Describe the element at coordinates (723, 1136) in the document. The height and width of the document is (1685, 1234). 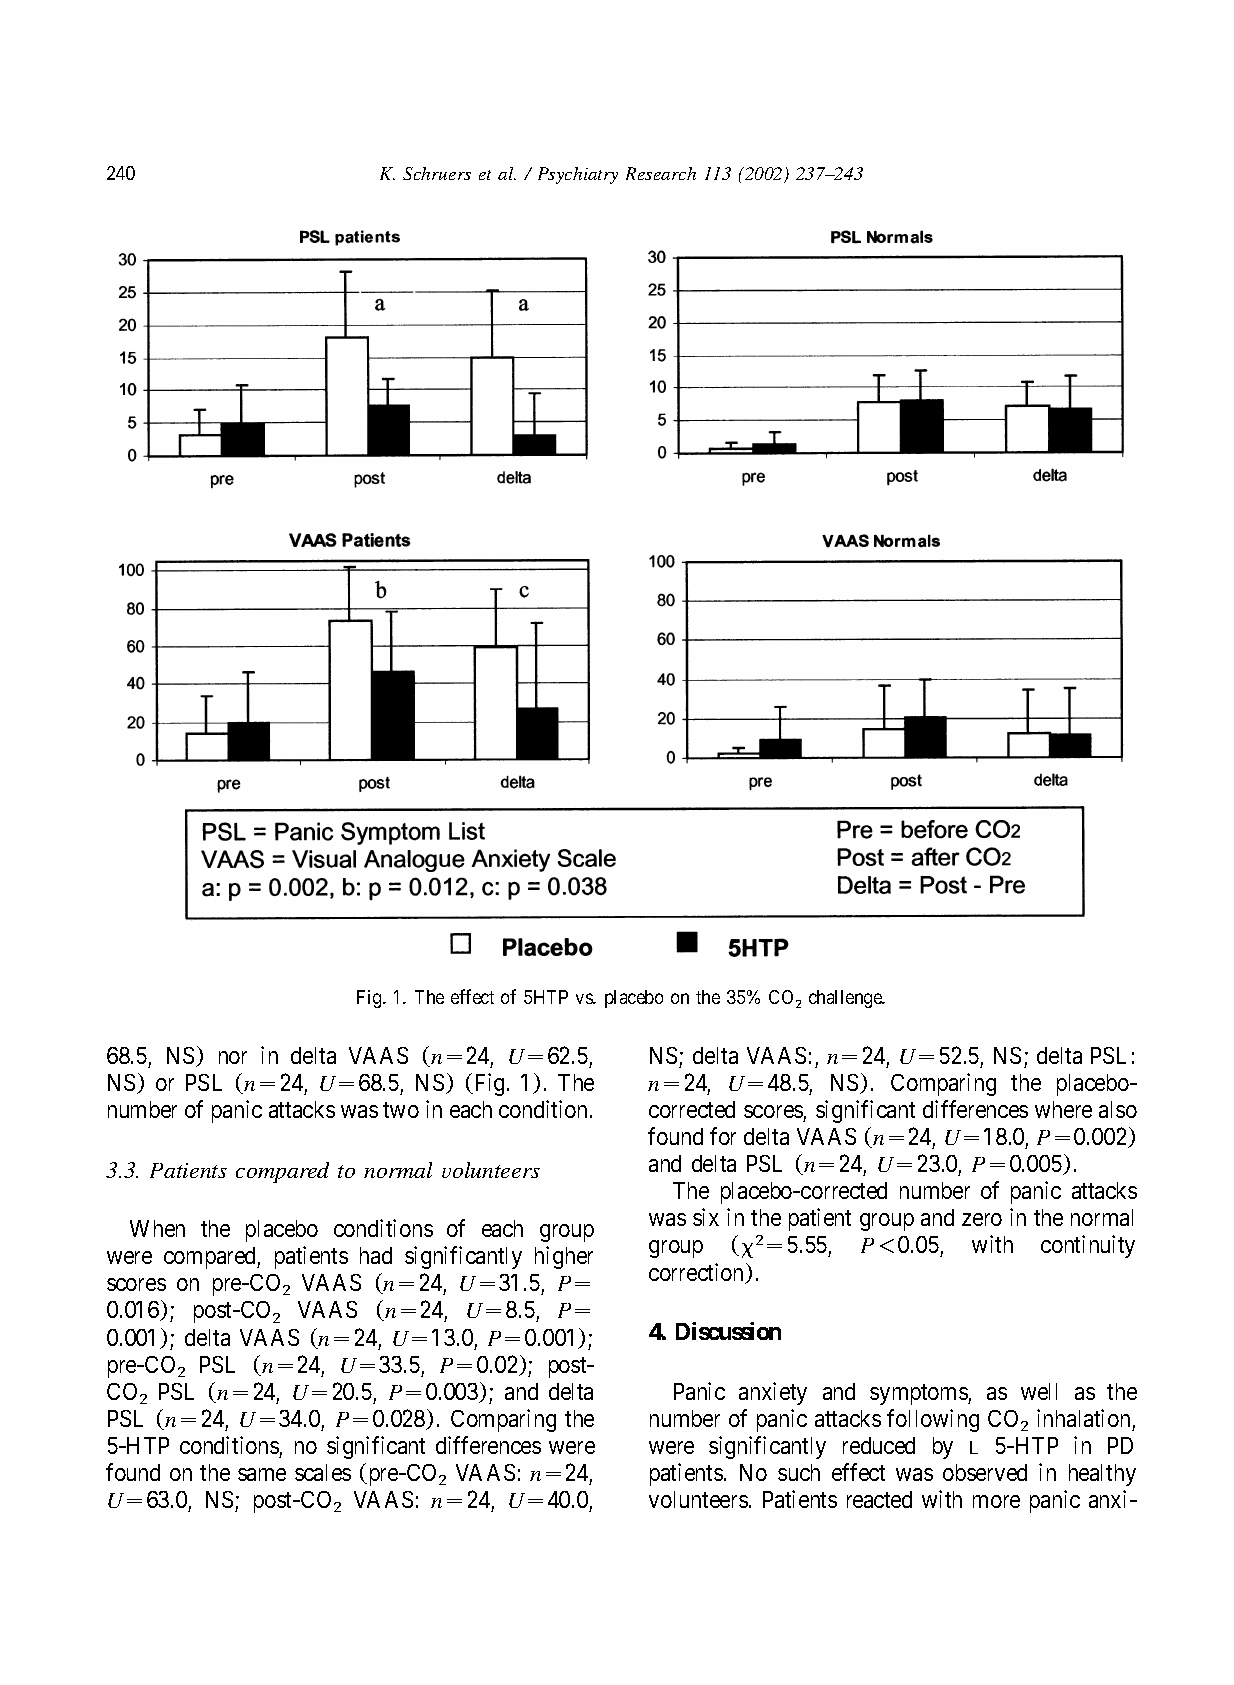
I see `for` at that location.
